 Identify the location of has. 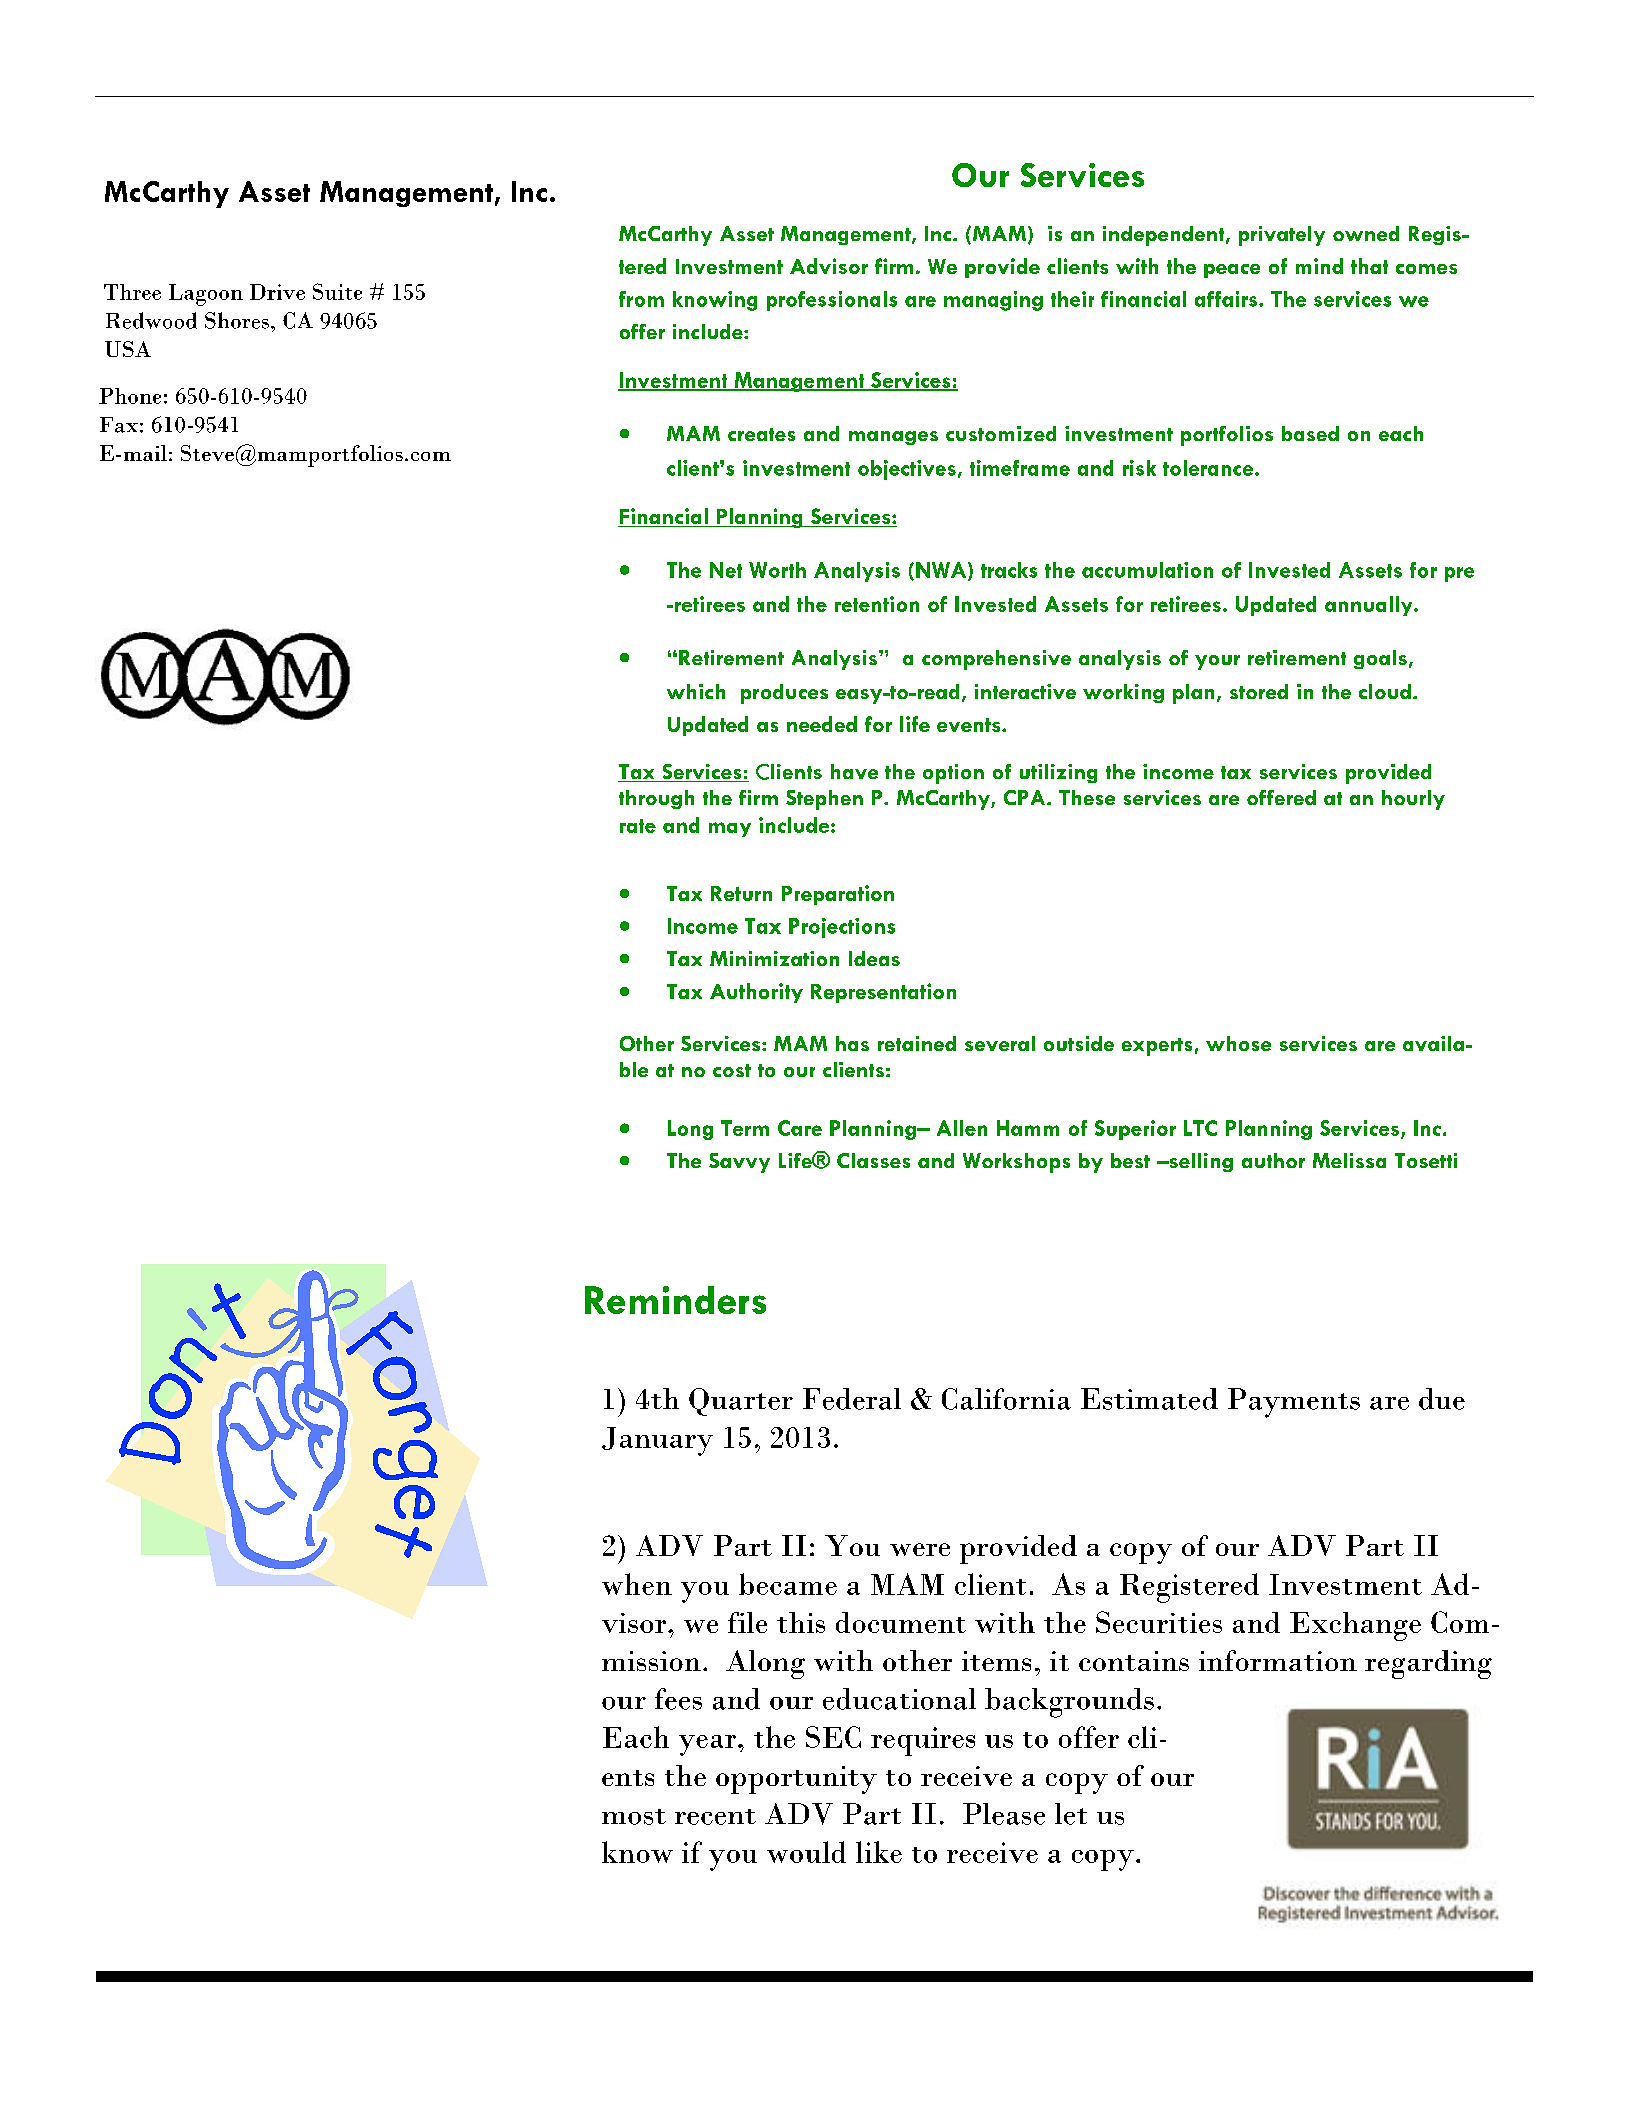
(852, 1043).
